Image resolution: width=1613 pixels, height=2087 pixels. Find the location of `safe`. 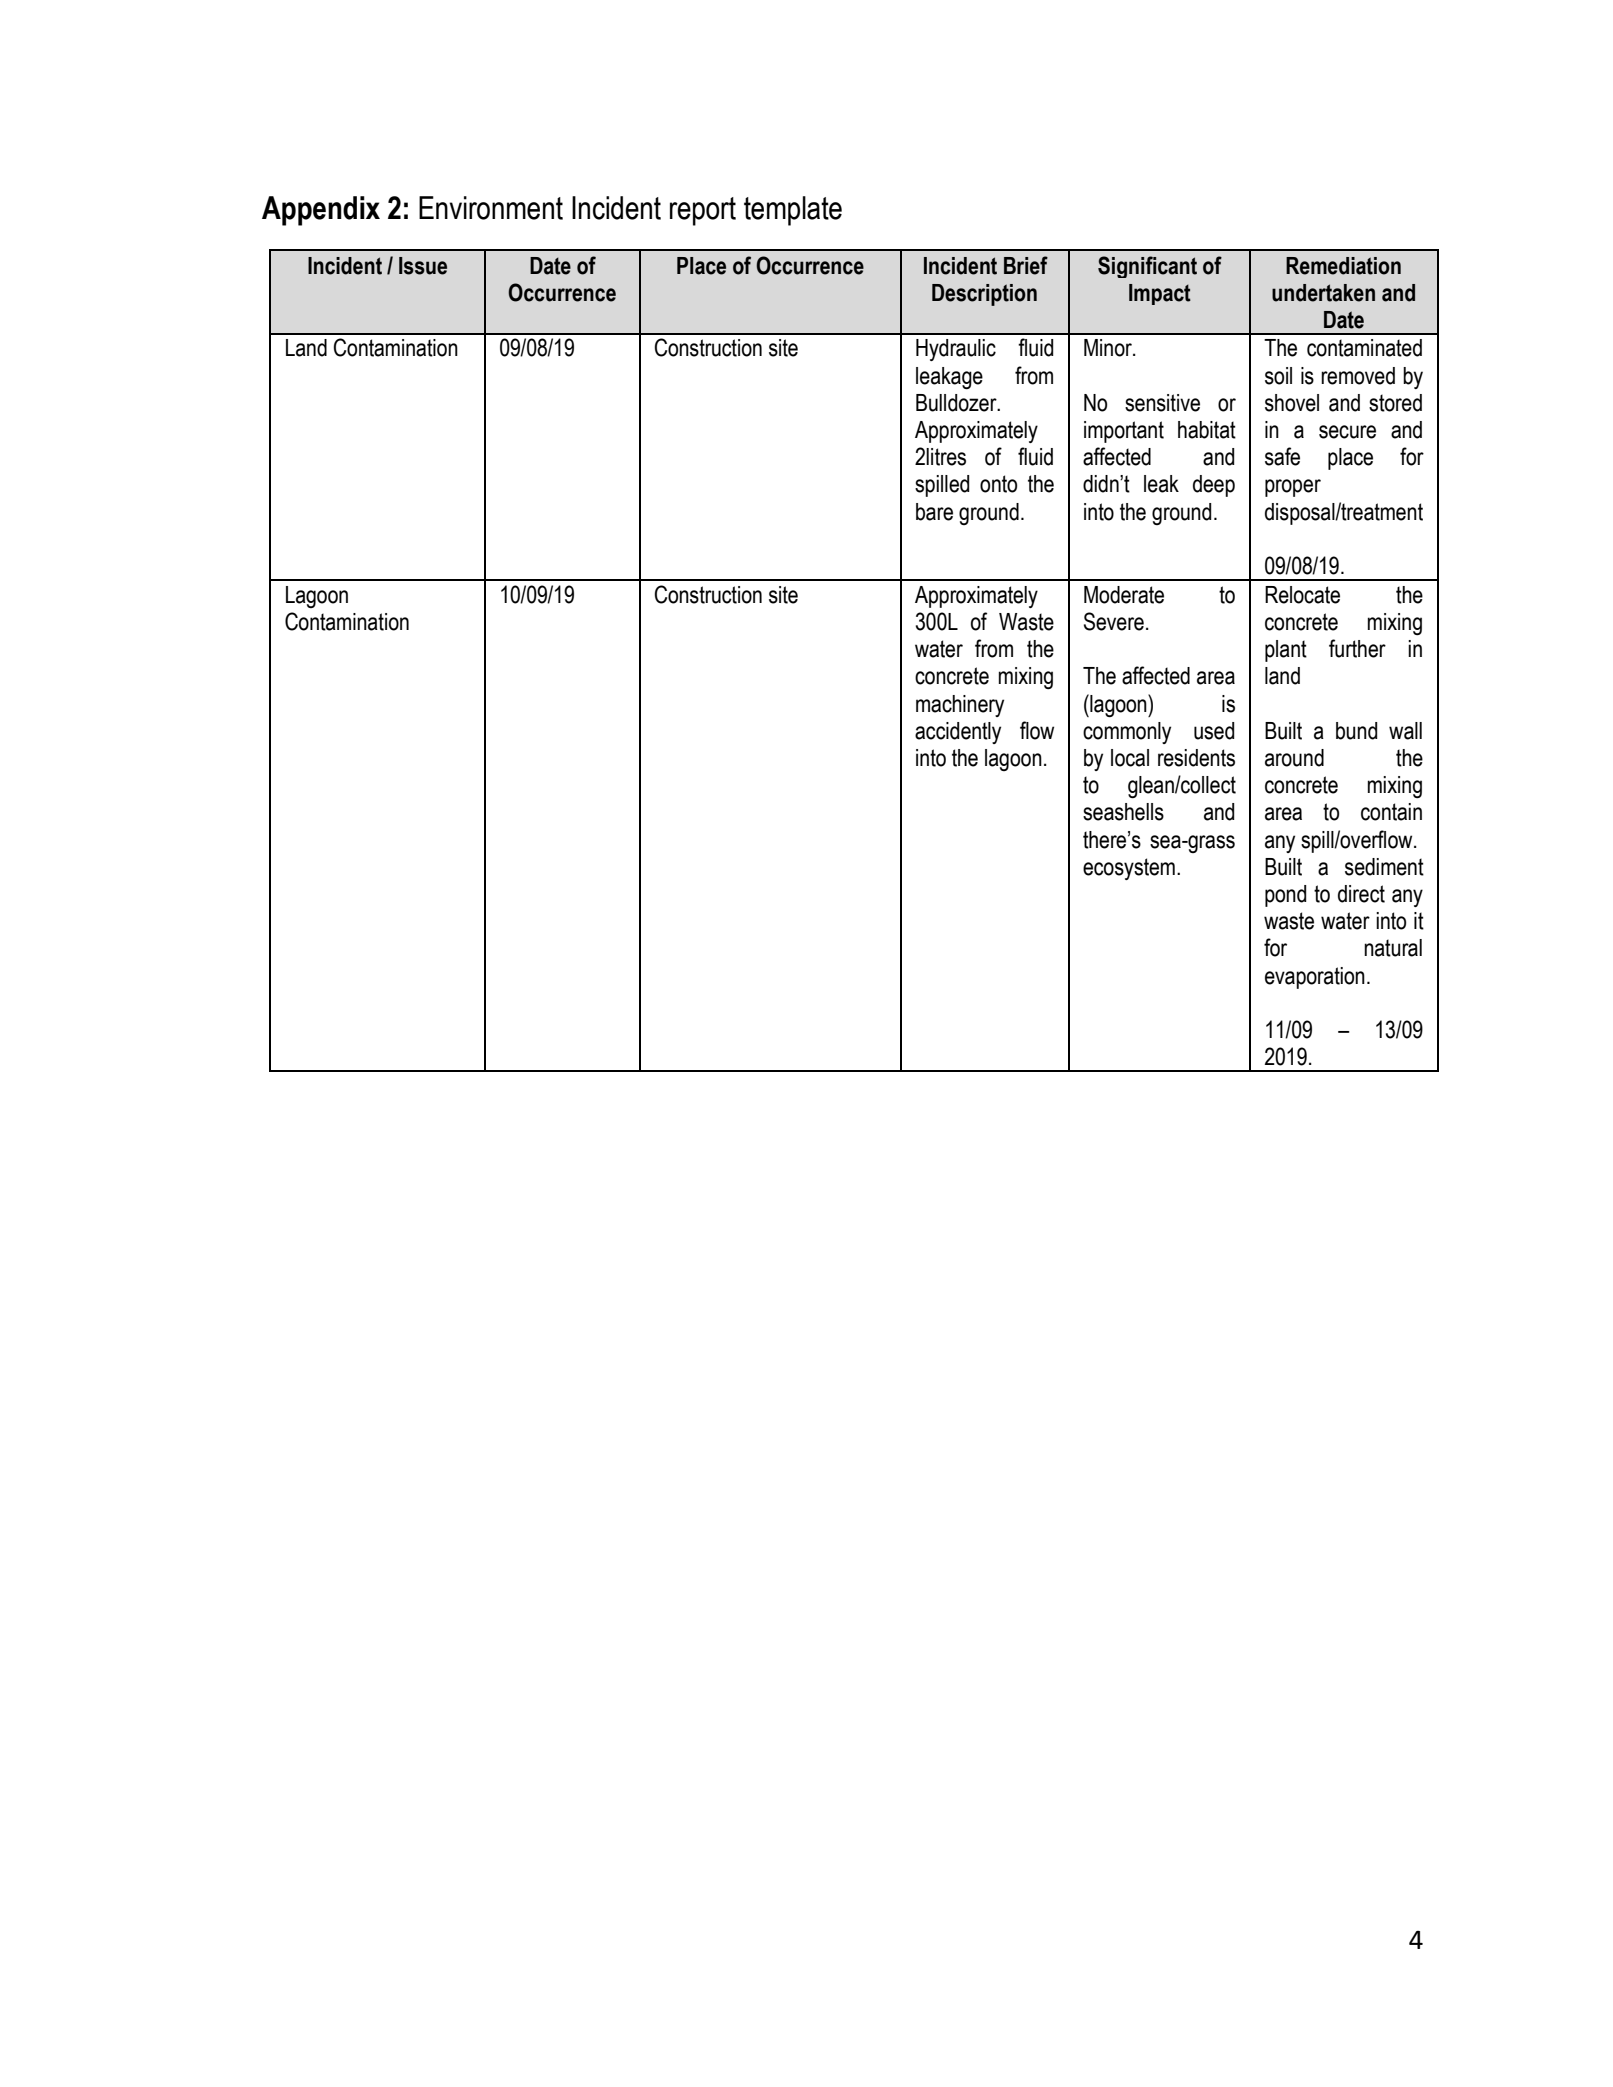

safe is located at coordinates (1282, 456).
